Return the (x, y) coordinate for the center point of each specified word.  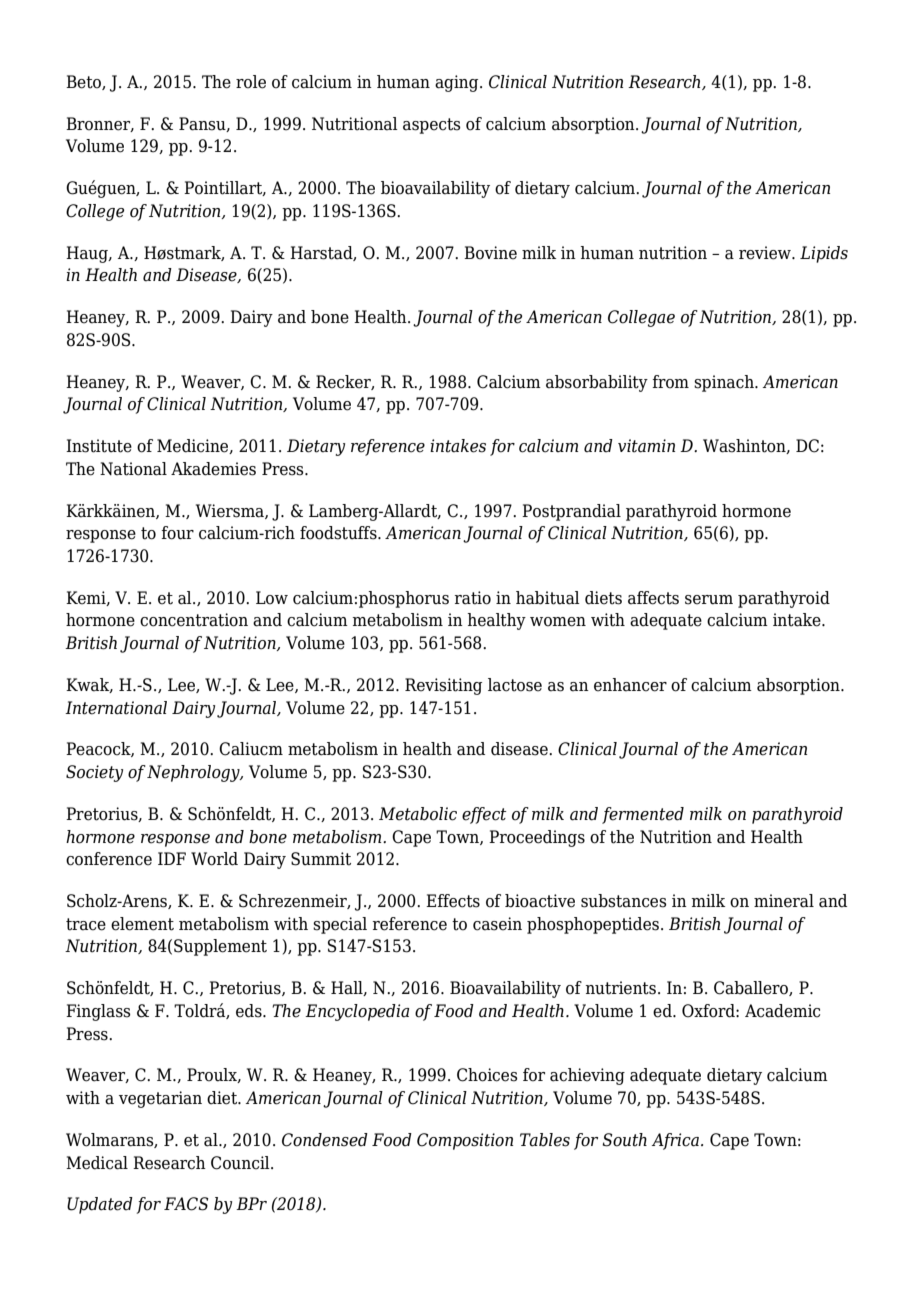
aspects (432, 126)
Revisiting (443, 686)
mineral (784, 901)
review (766, 253)
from (670, 382)
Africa (675, 1141)
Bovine (490, 253)
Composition (465, 1141)
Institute (99, 446)
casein (497, 924)
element (142, 924)
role (251, 82)
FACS (186, 1204)
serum (709, 600)
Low (272, 598)
